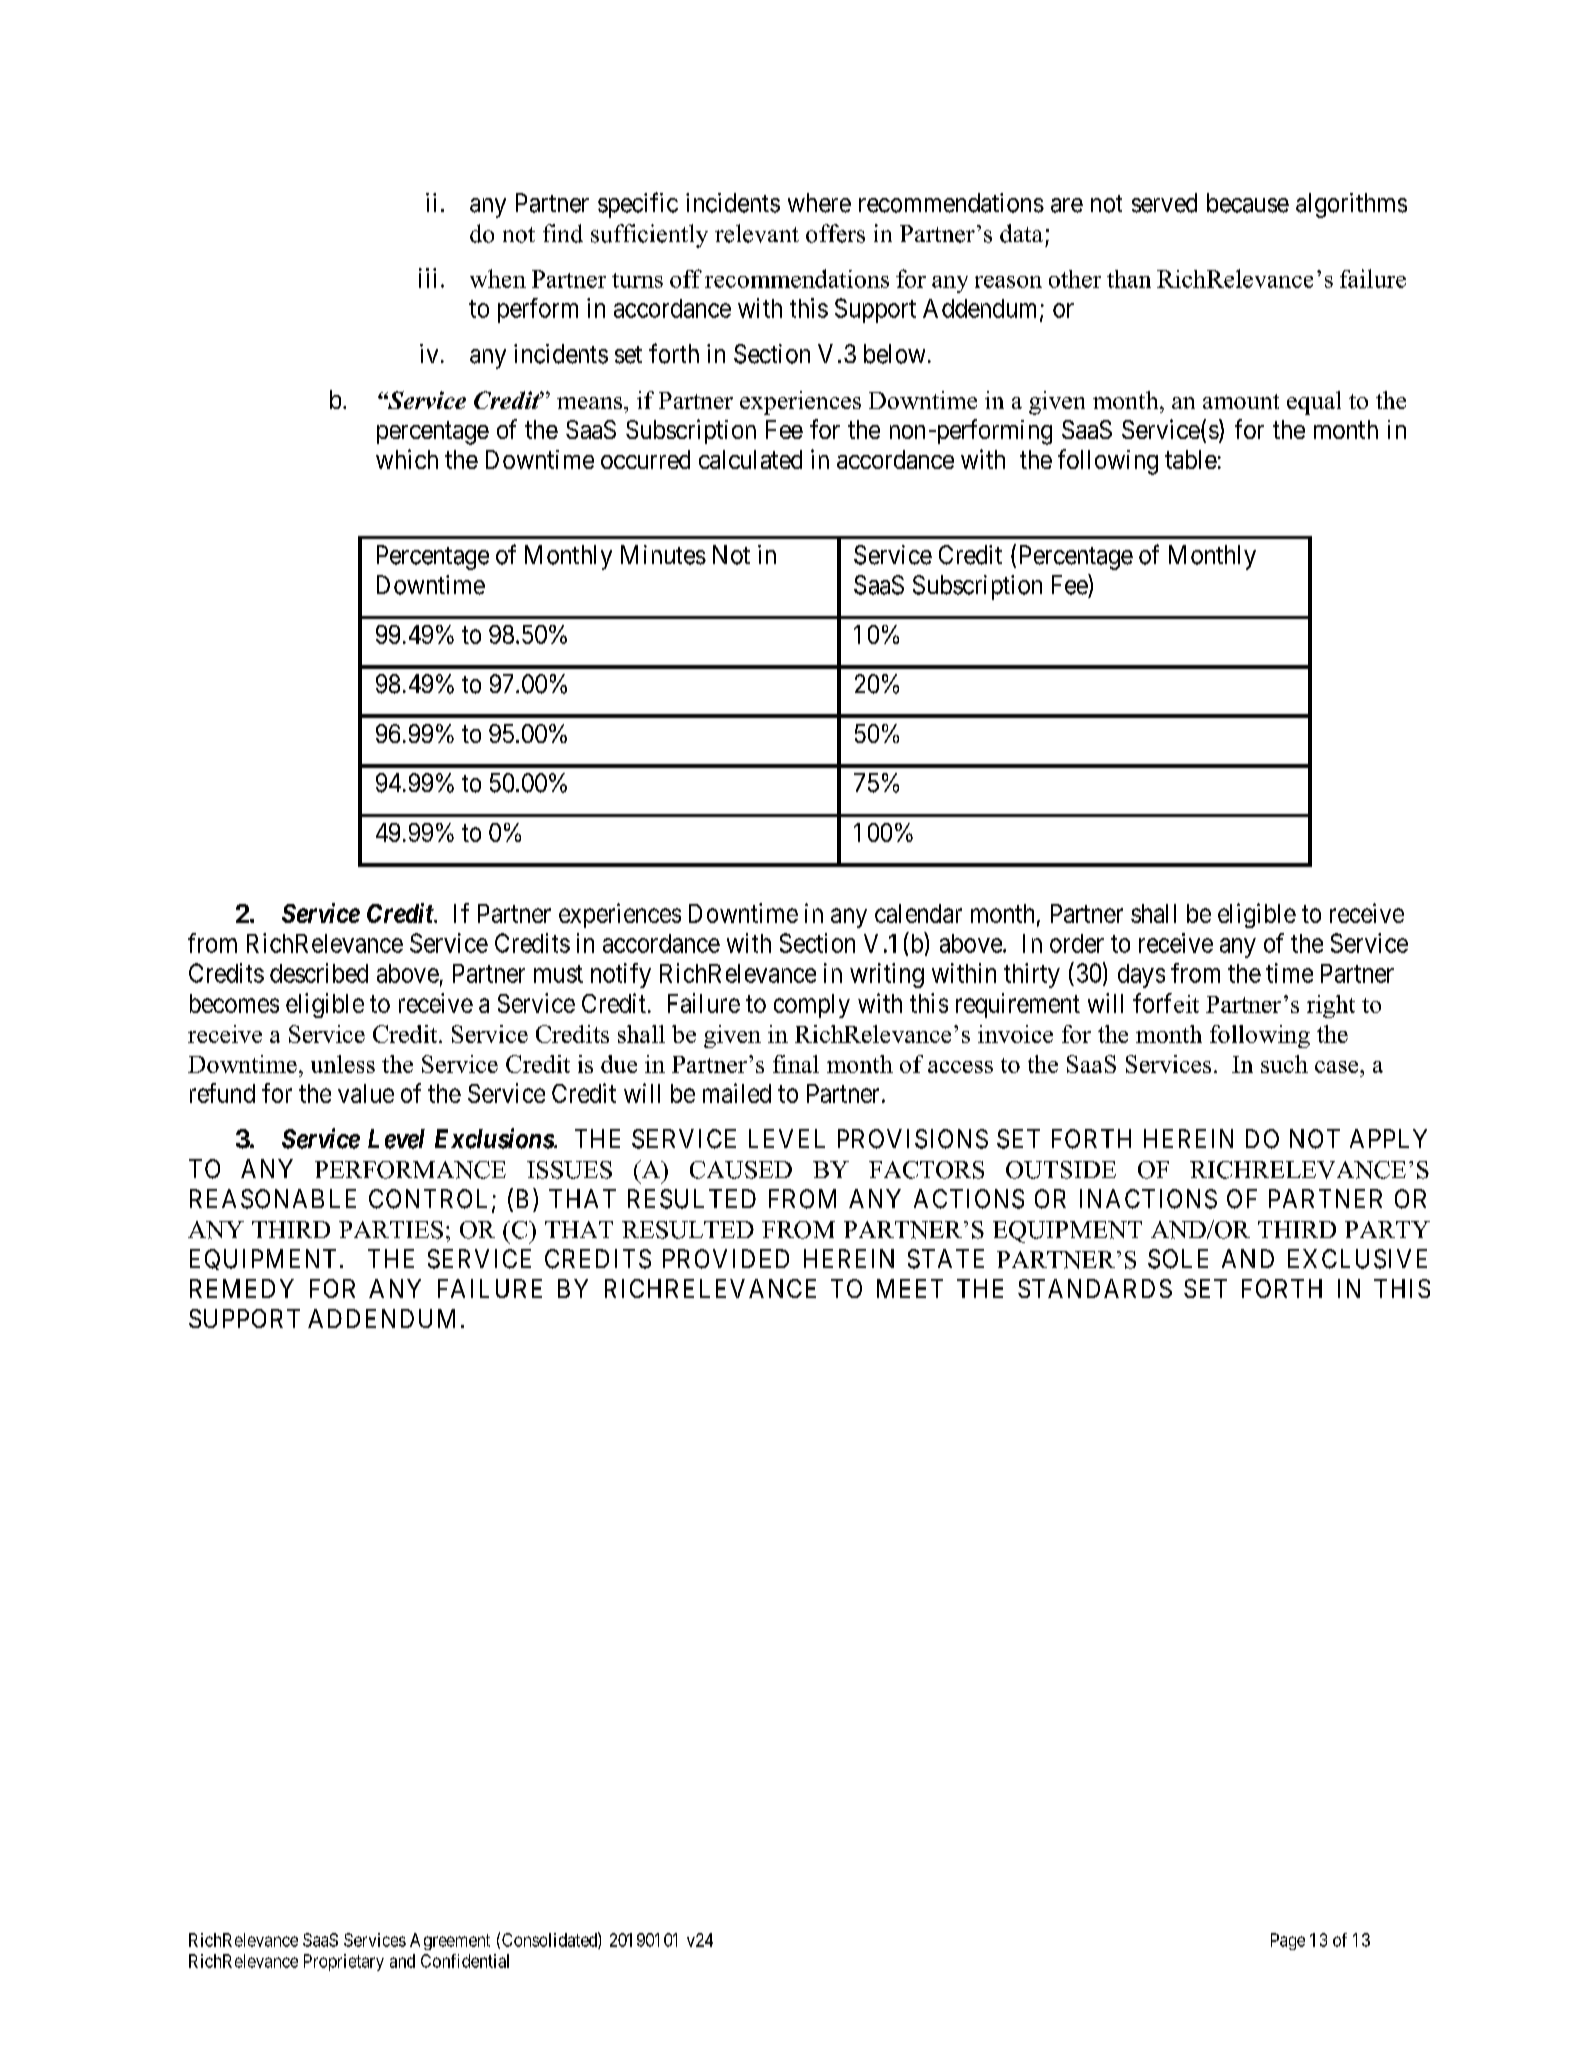 Image resolution: width=1595 pixels, height=2065 pixels. Describe the element at coordinates (465, 1961) in the document. I see `Confidential` at that location.
